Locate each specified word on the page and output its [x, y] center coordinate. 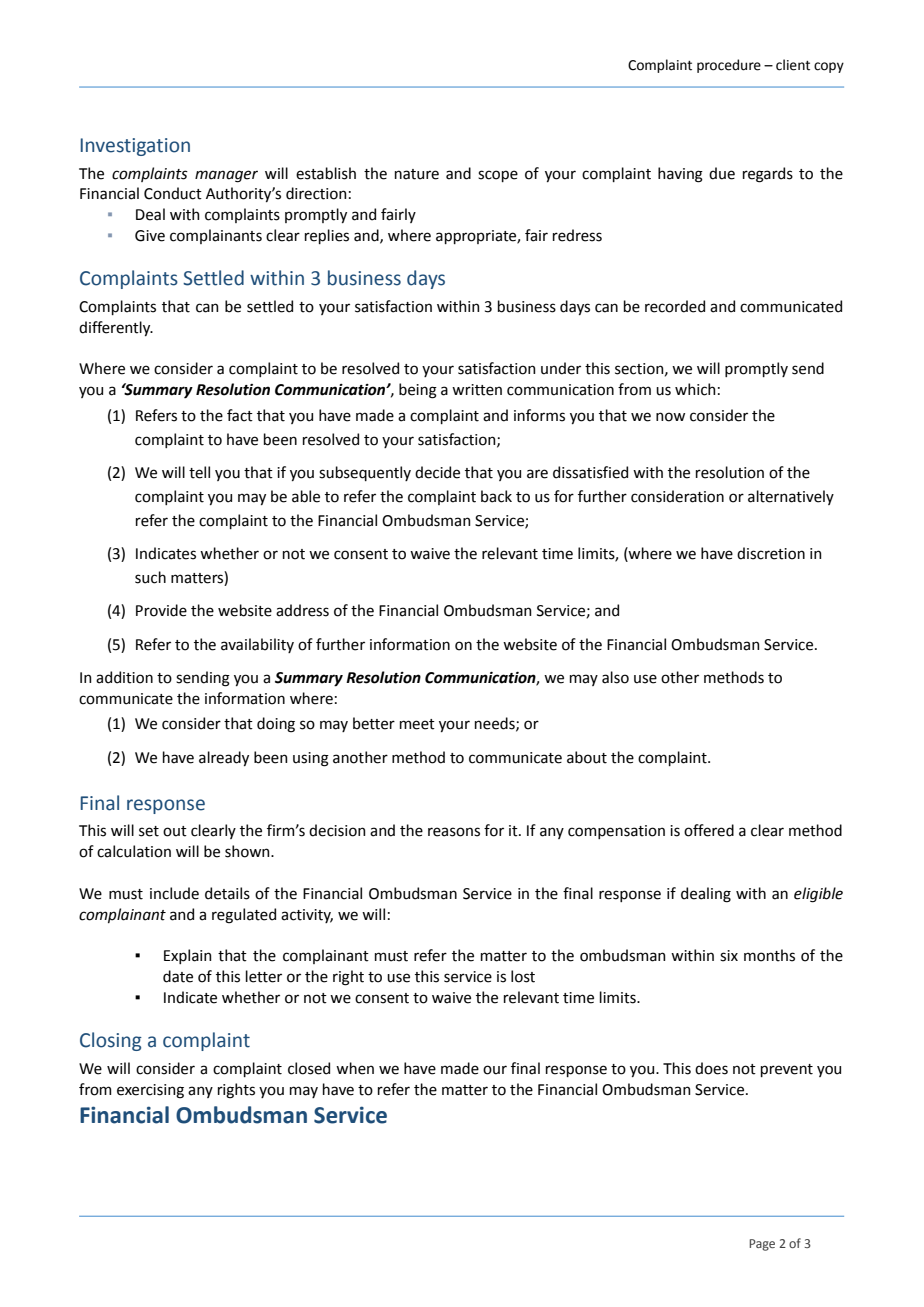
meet [417, 724]
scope [498, 176]
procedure [729, 66]
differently [116, 328]
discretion [771, 553]
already [224, 758]
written [477, 390]
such [150, 577]
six [729, 956]
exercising [150, 1091]
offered [709, 830]
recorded [675, 306]
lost [523, 976]
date [178, 976]
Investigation [135, 147]
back [496, 496]
